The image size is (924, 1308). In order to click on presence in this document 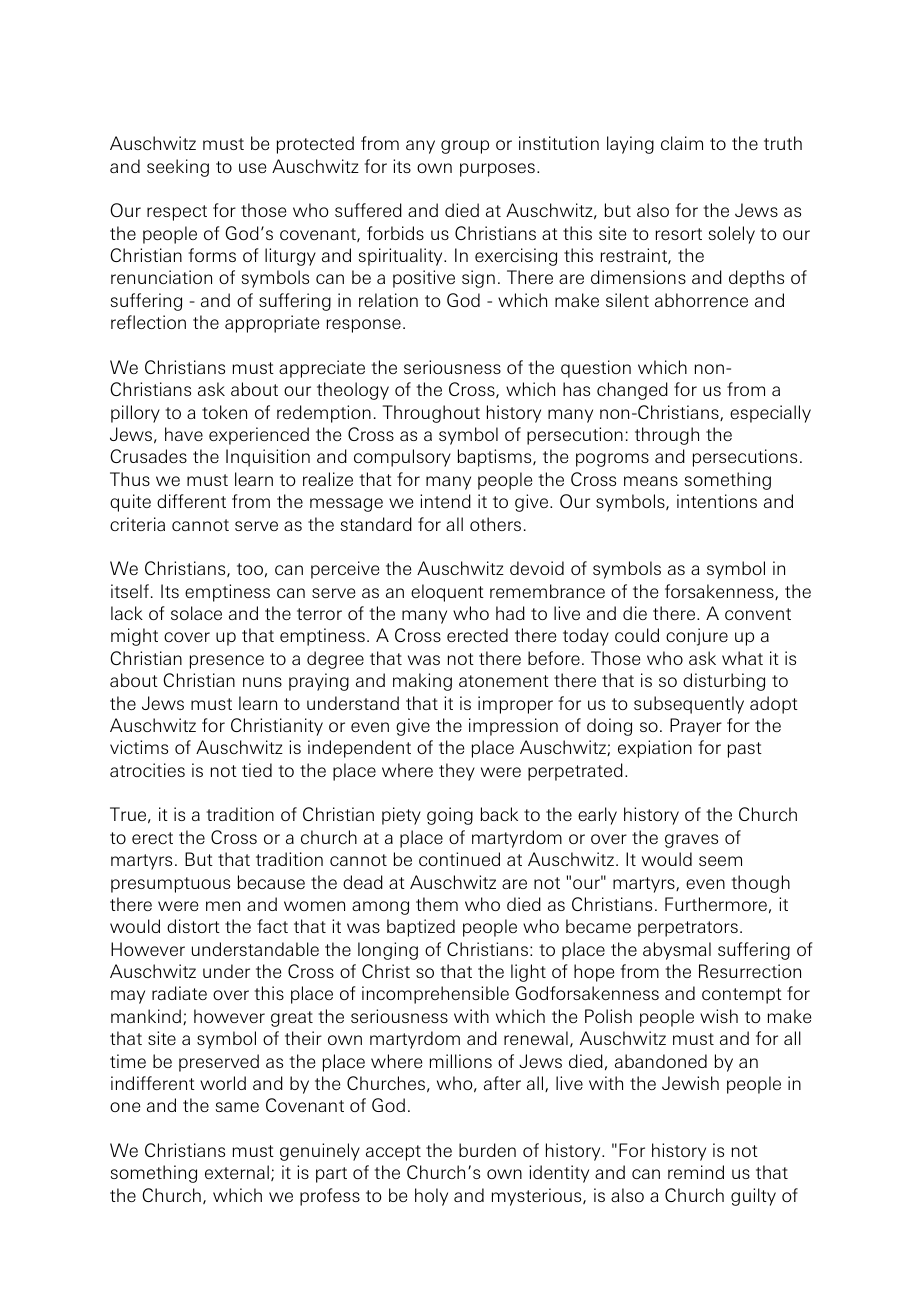, I will do `click(227, 662)`.
